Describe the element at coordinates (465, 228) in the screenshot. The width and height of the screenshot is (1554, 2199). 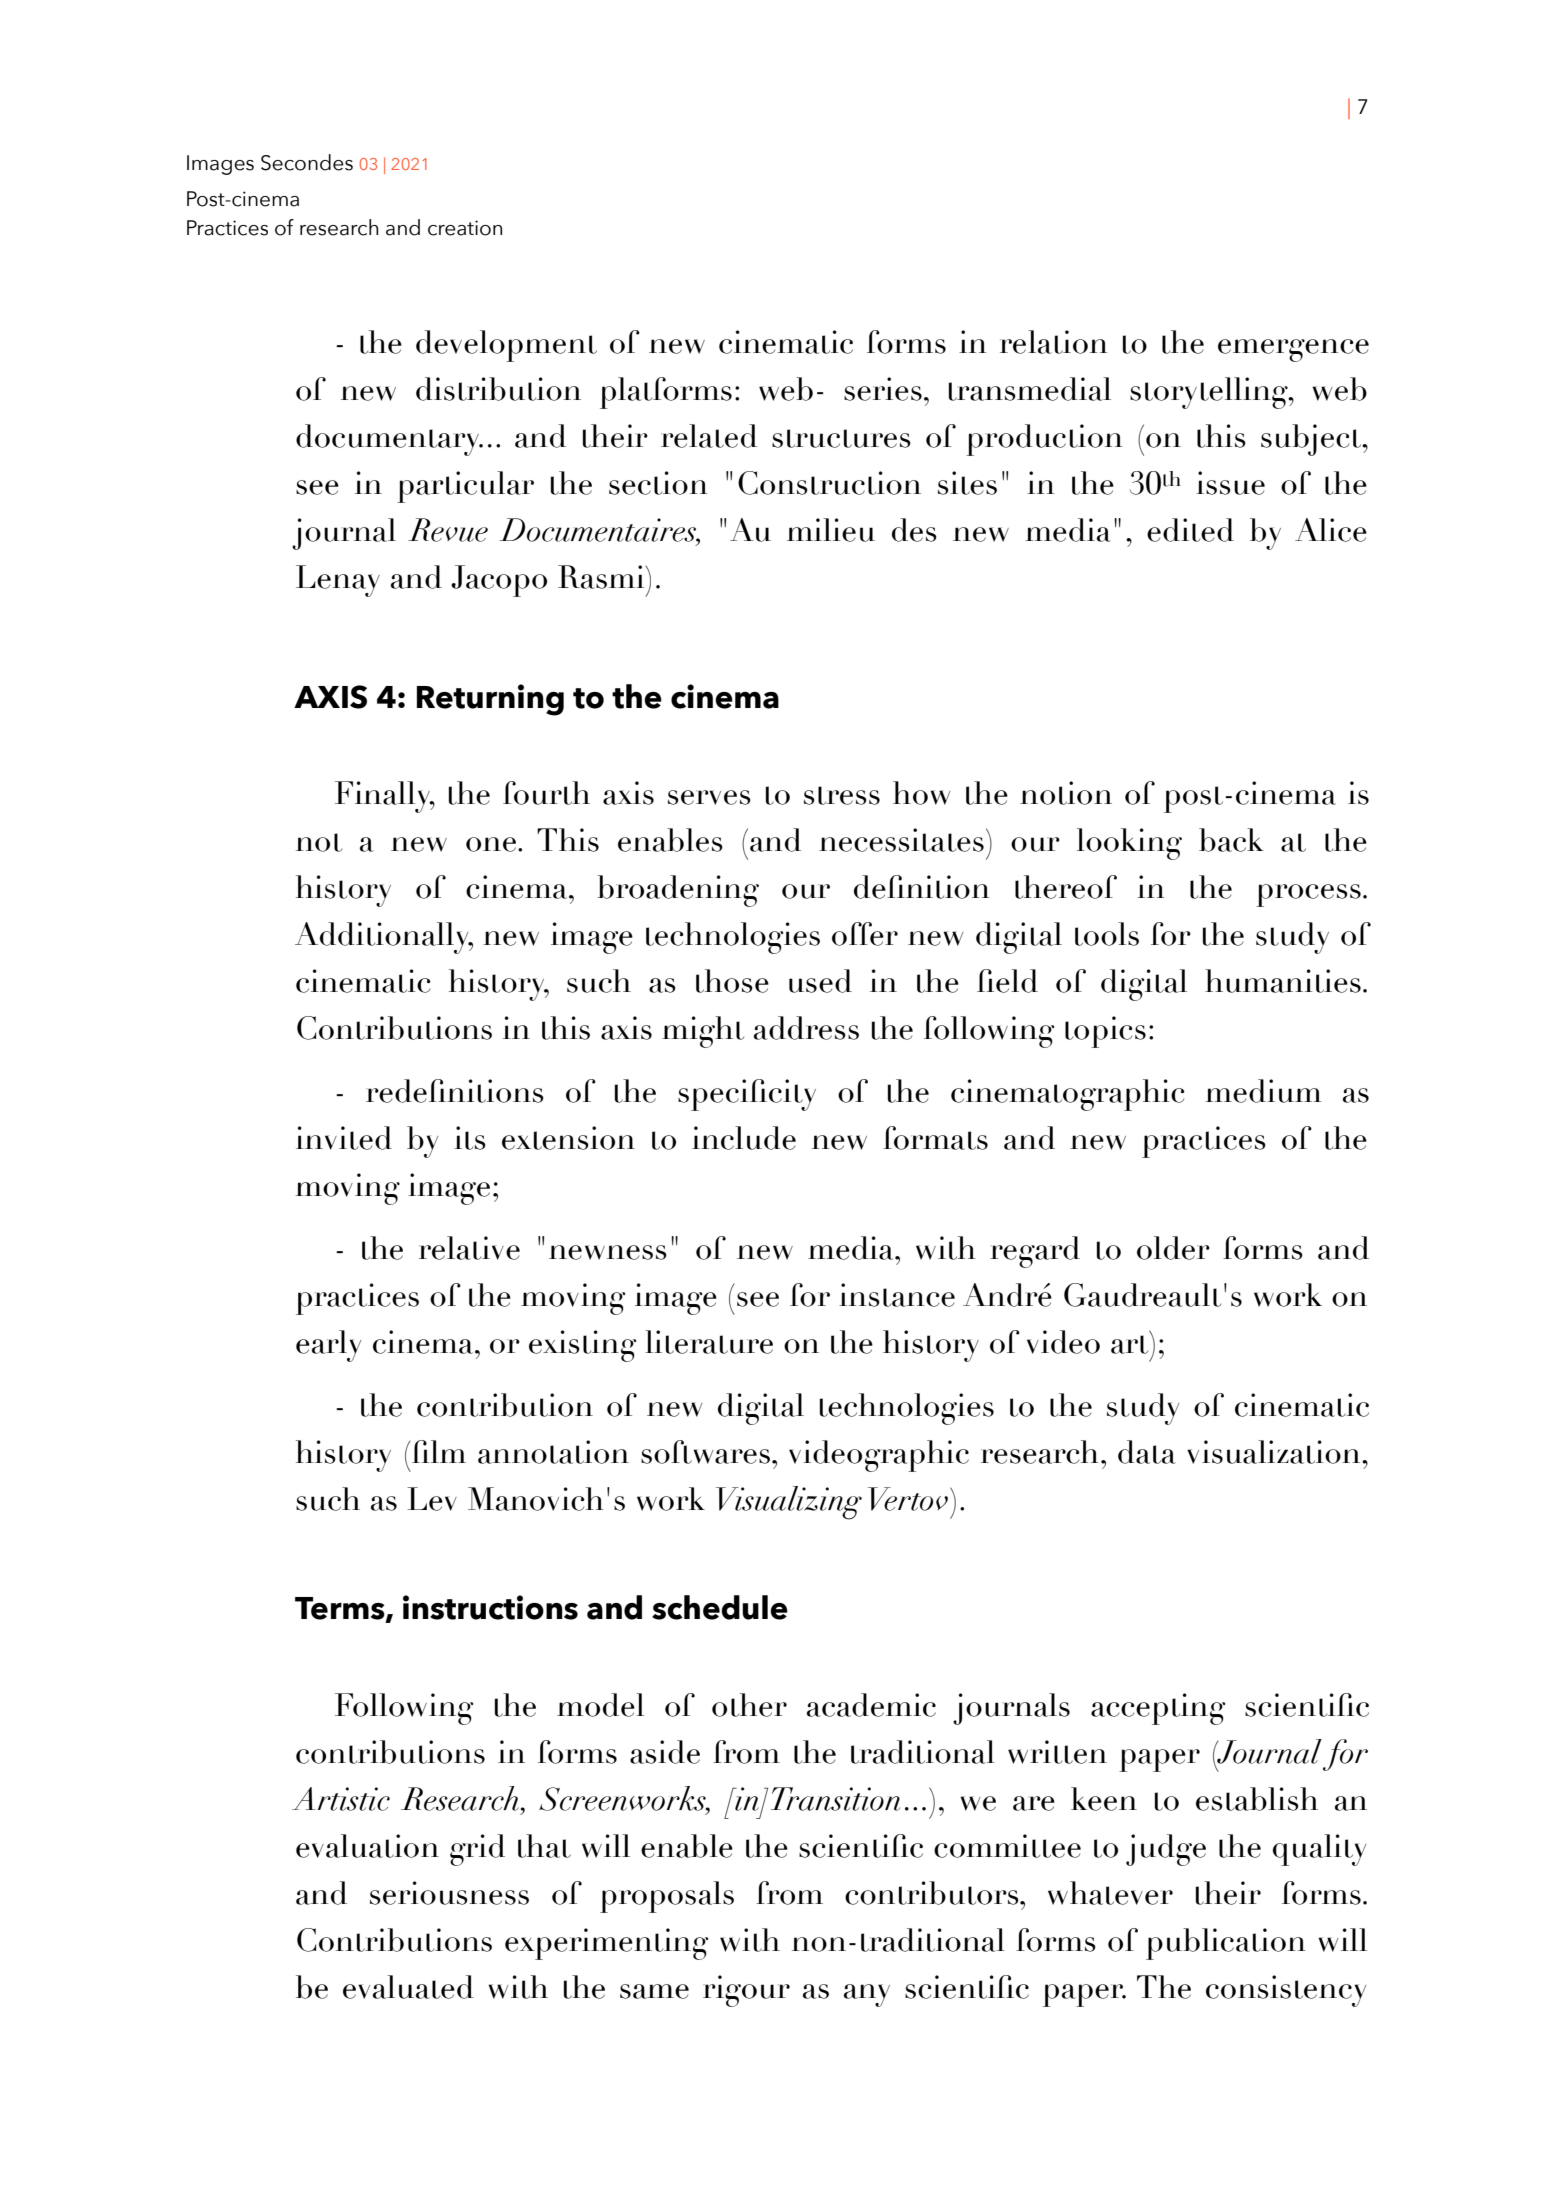
I see `creation` at that location.
